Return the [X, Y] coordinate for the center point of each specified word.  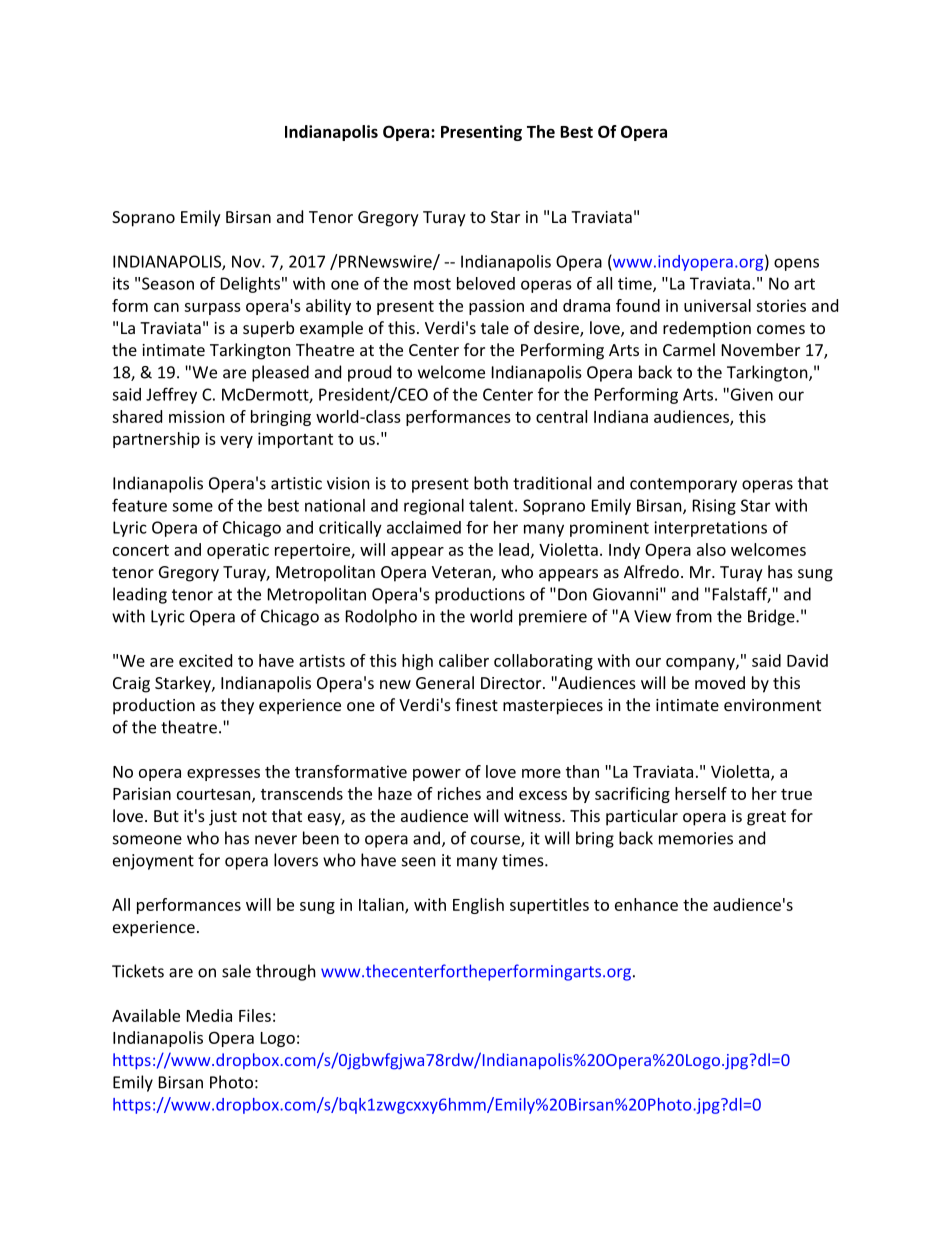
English [478, 906]
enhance [646, 904]
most [432, 284]
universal [717, 305]
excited [205, 660]
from [694, 616]
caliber [464, 660]
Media [209, 1015]
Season [168, 283]
